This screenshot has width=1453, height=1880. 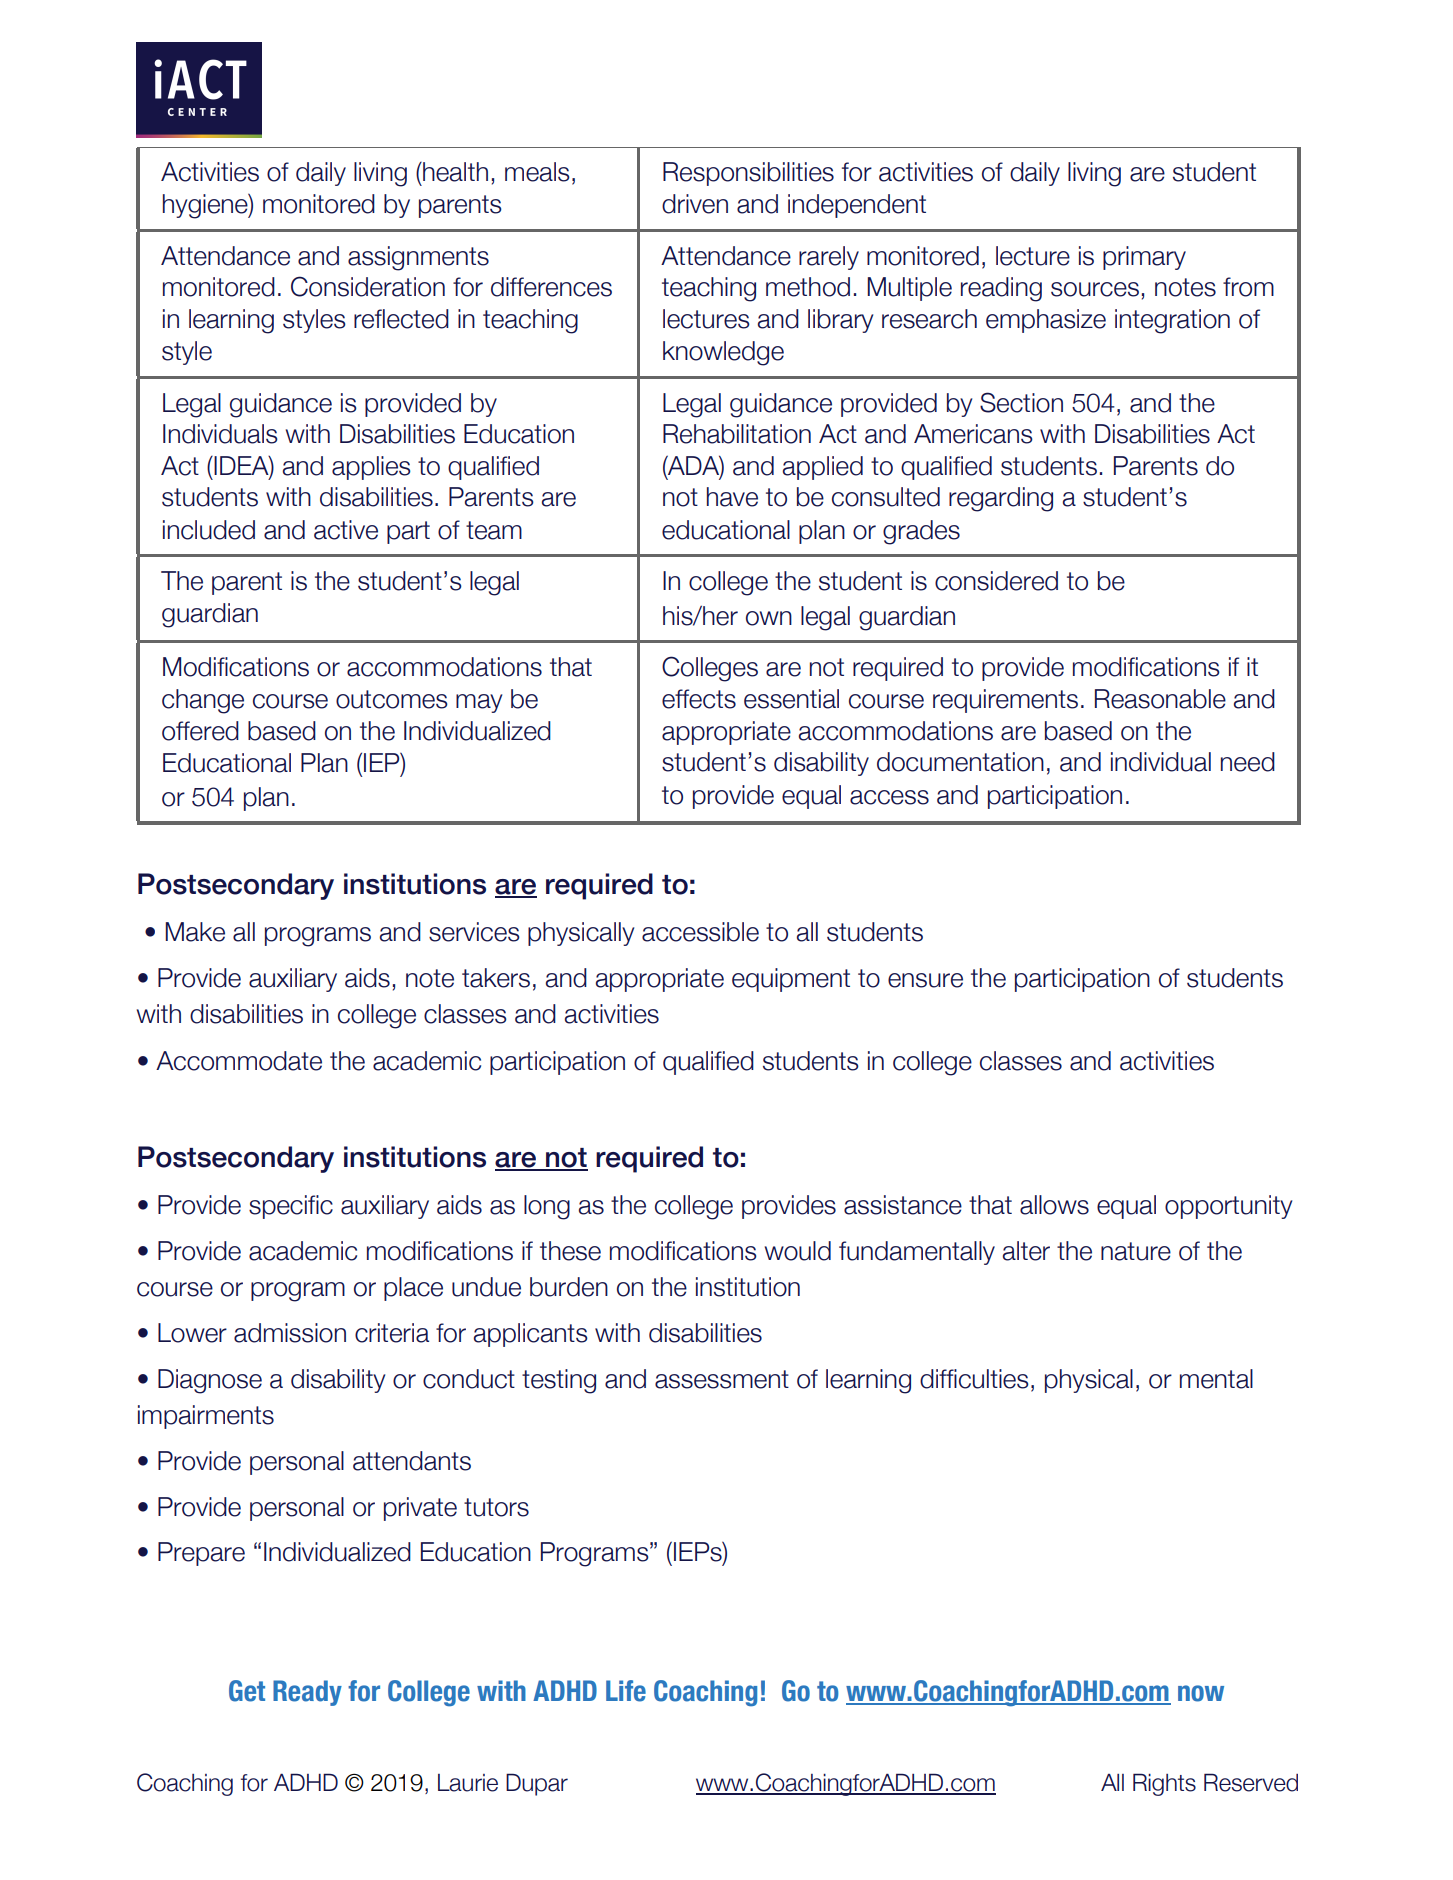 I want to click on Ready, so click(x=307, y=1693).
